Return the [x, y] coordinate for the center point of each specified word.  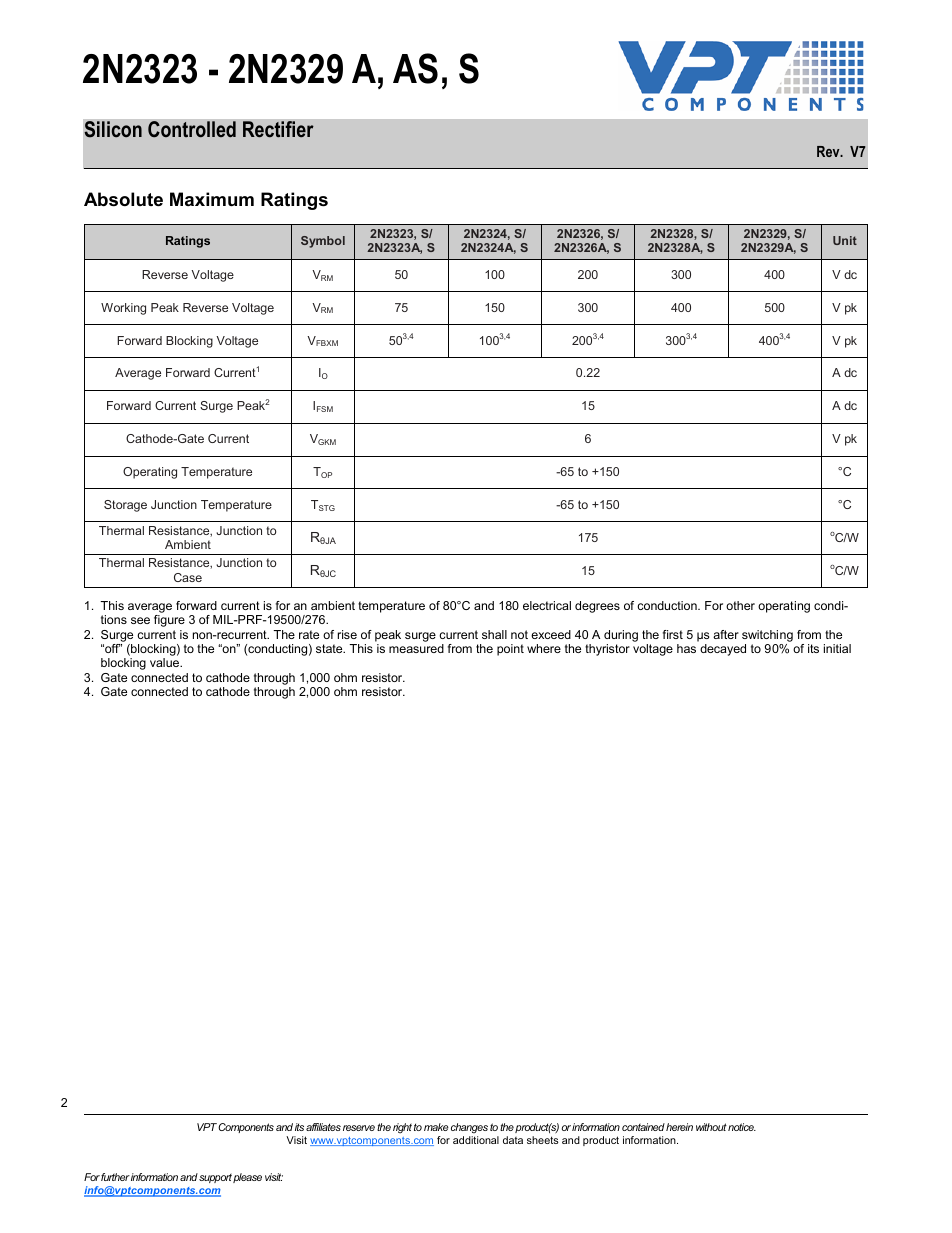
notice [742, 1127]
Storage [125, 506]
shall [494, 634]
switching [767, 636]
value [166, 662]
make [436, 1127]
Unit [845, 240]
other [740, 605]
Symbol [323, 242]
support [215, 1178]
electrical [547, 605]
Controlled [192, 129]
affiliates [323, 1127]
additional [476, 1140]
